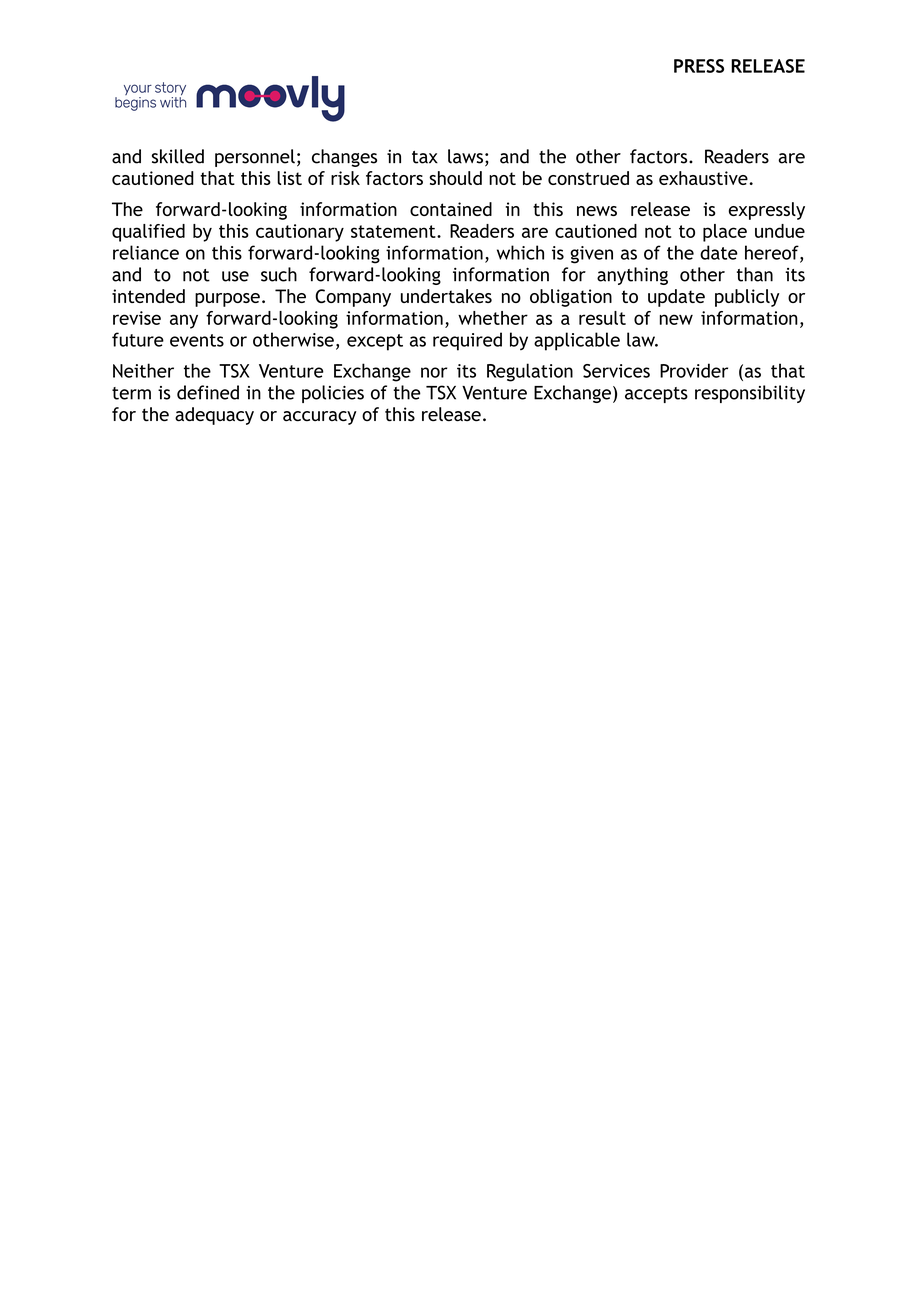 The image size is (924, 1308). I want to click on Neither, so click(143, 370).
